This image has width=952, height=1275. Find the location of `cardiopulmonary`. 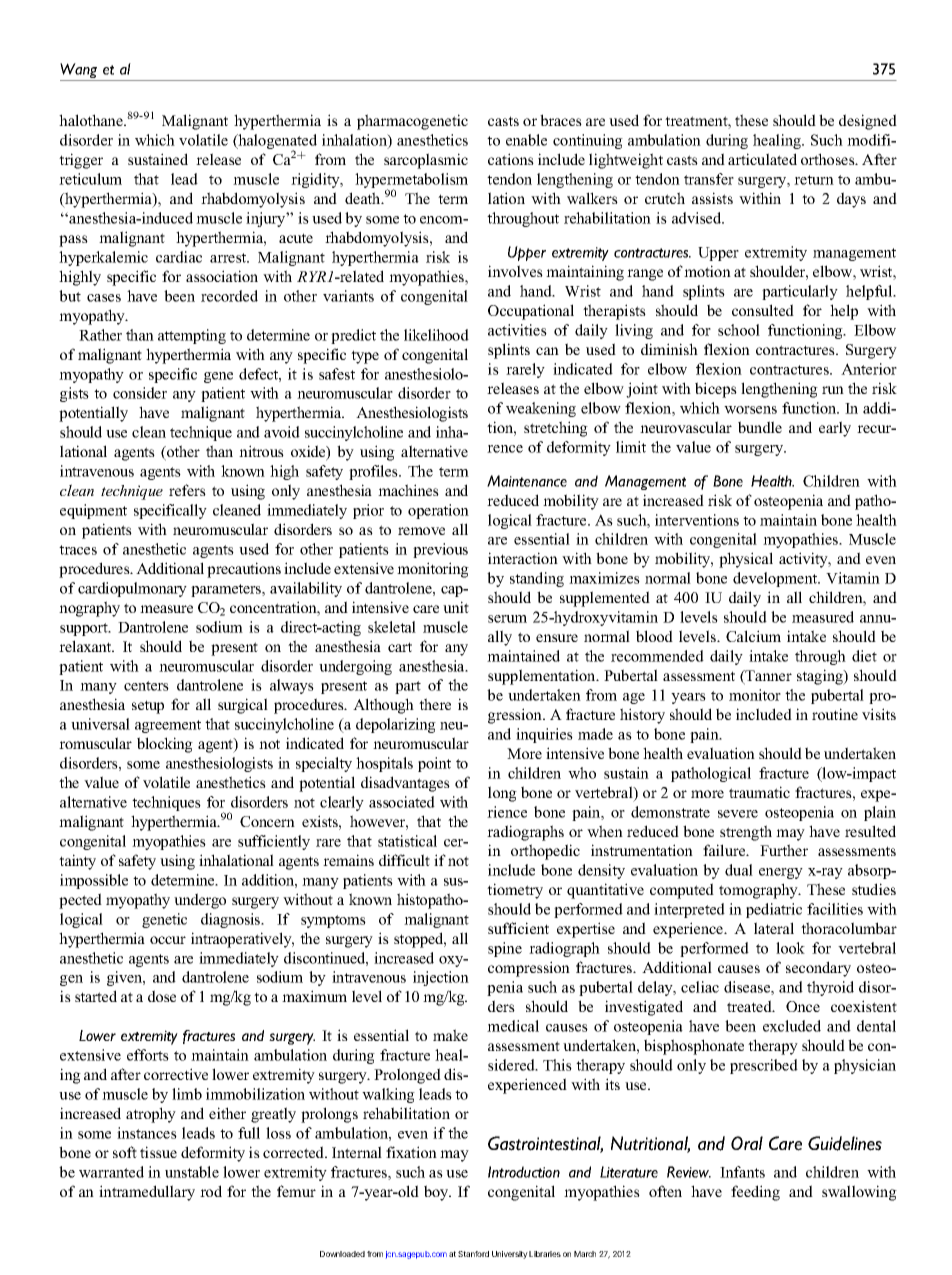

cardiopulmonary is located at coordinates (132, 589).
